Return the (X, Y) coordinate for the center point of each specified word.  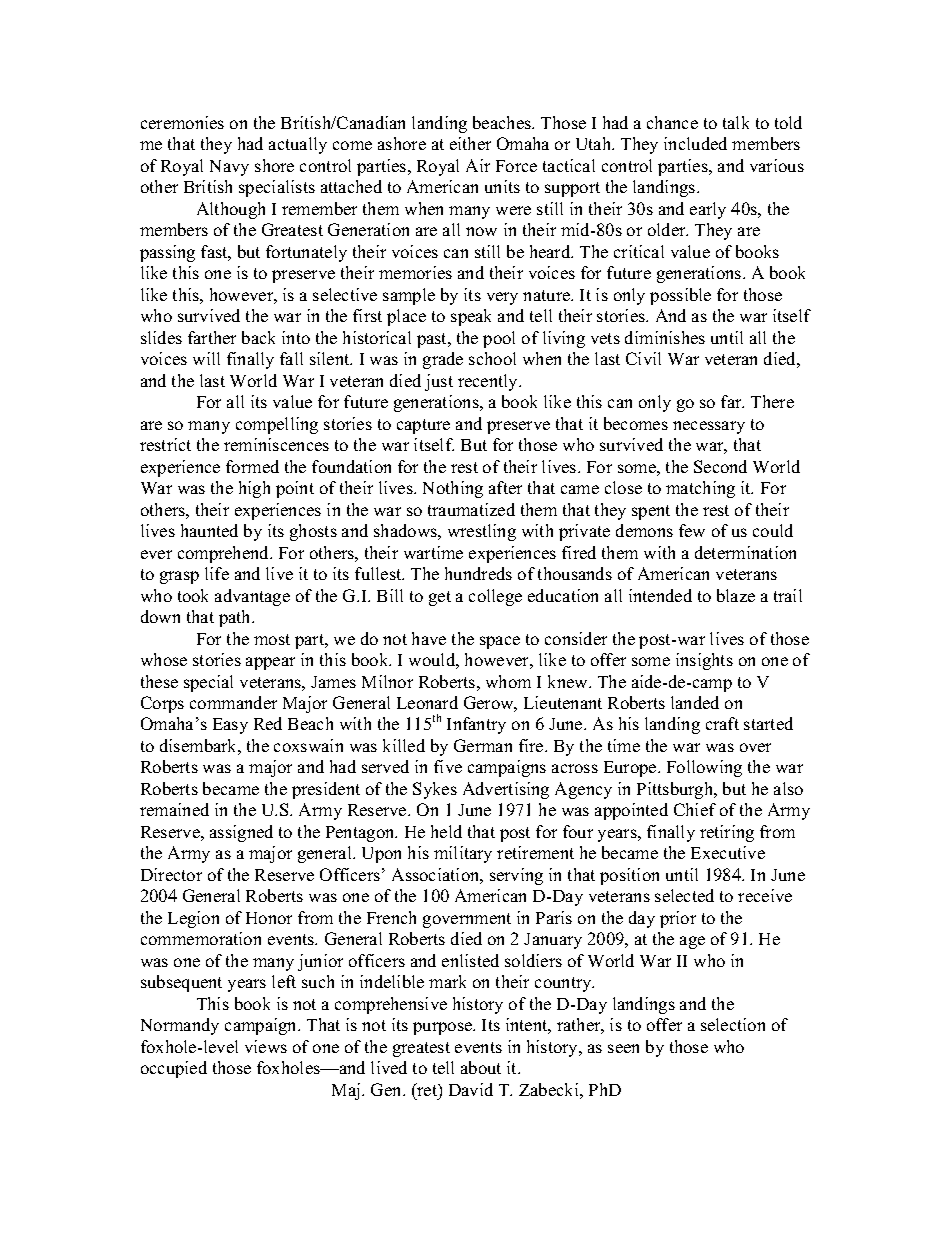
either (470, 143)
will (206, 358)
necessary (709, 427)
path (236, 618)
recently (489, 382)
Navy (229, 168)
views (266, 1046)
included (695, 143)
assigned (241, 833)
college (495, 597)
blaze (736, 595)
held (446, 831)
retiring (727, 833)
